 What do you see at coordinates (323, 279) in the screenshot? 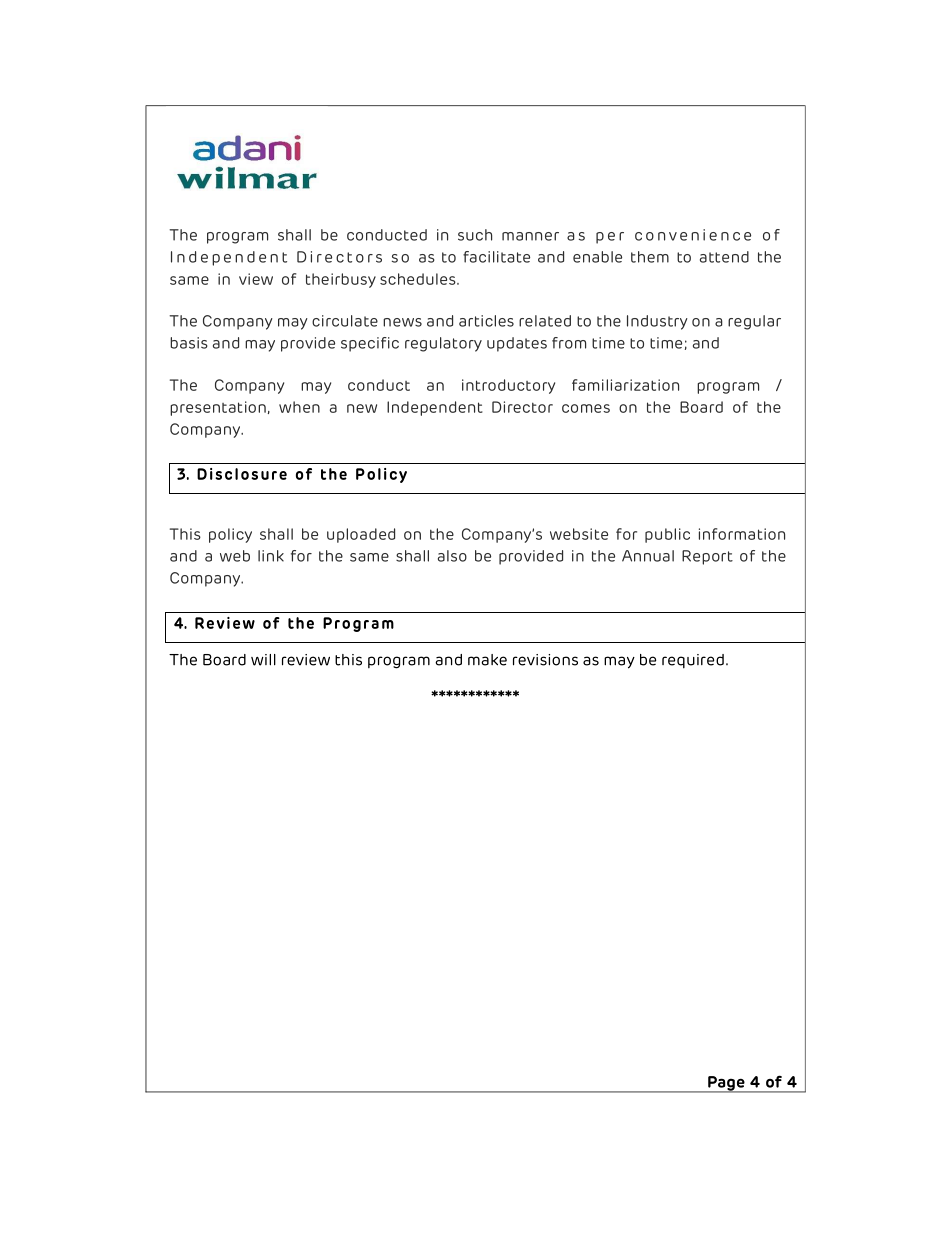
I see `their` at bounding box center [323, 279].
